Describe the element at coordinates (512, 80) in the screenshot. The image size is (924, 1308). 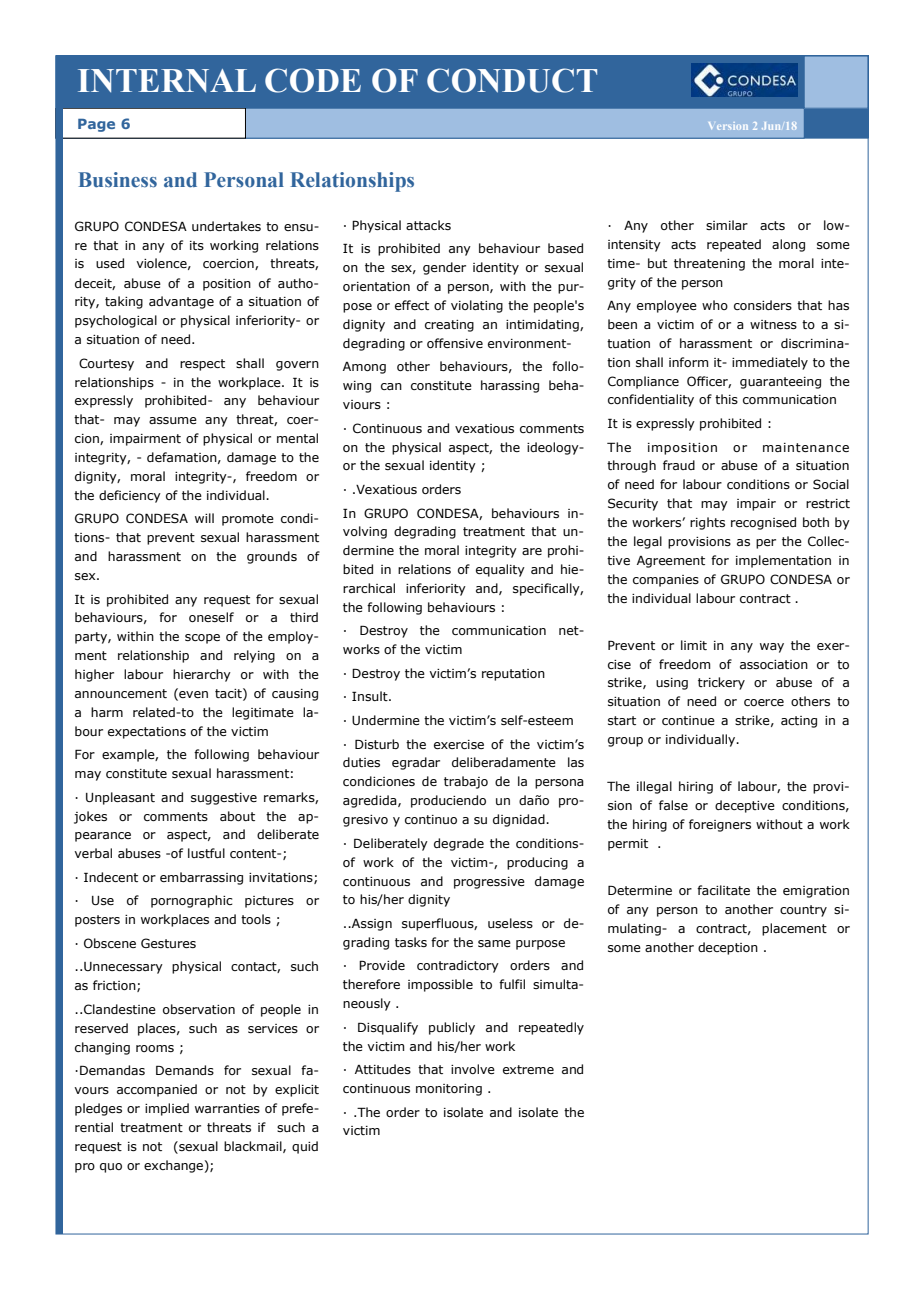
I see `CONDUCT` at that location.
